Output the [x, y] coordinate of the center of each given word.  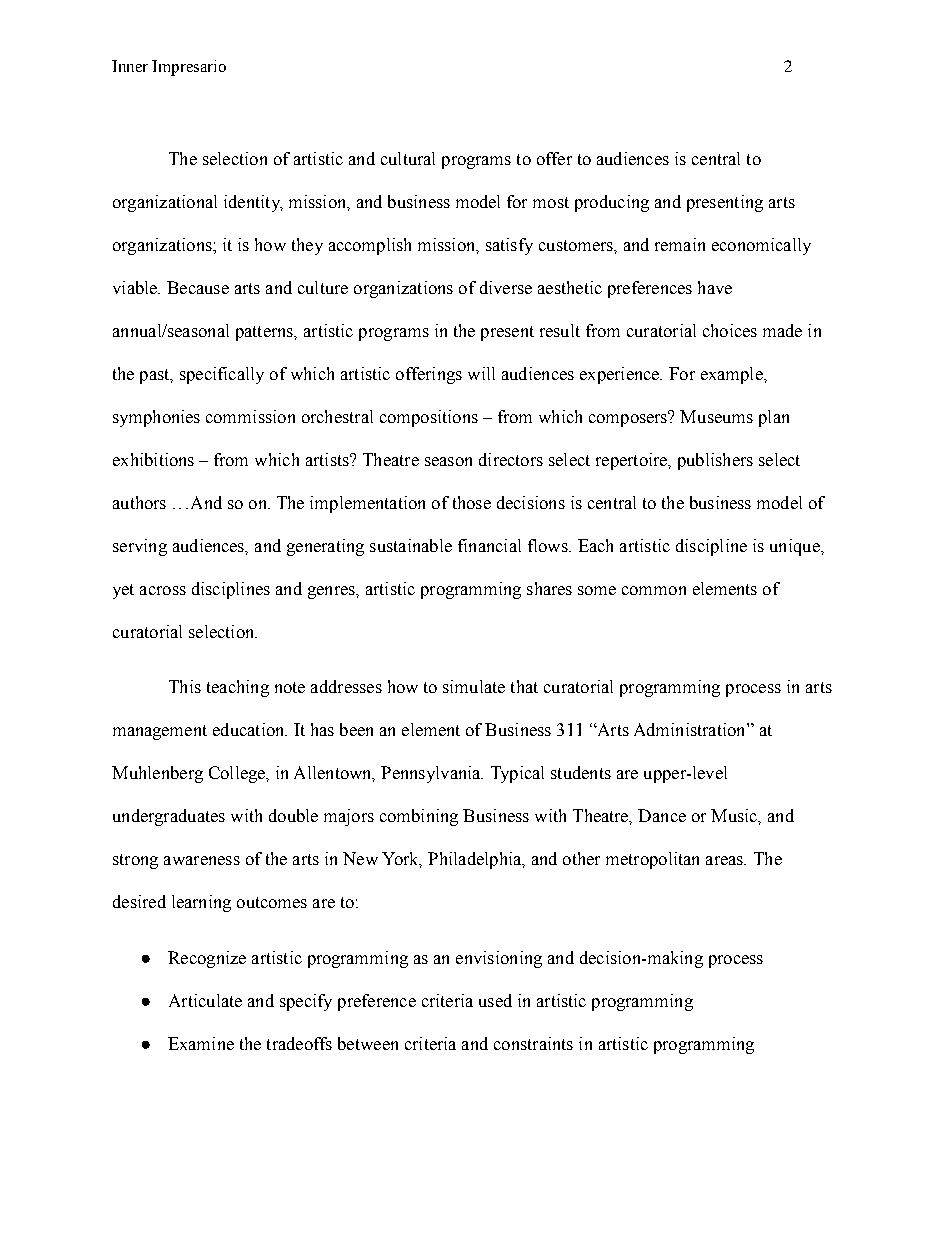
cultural [408, 158]
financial [489, 545]
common [654, 590]
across [163, 590]
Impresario [189, 68]
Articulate [205, 1000]
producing [612, 203]
